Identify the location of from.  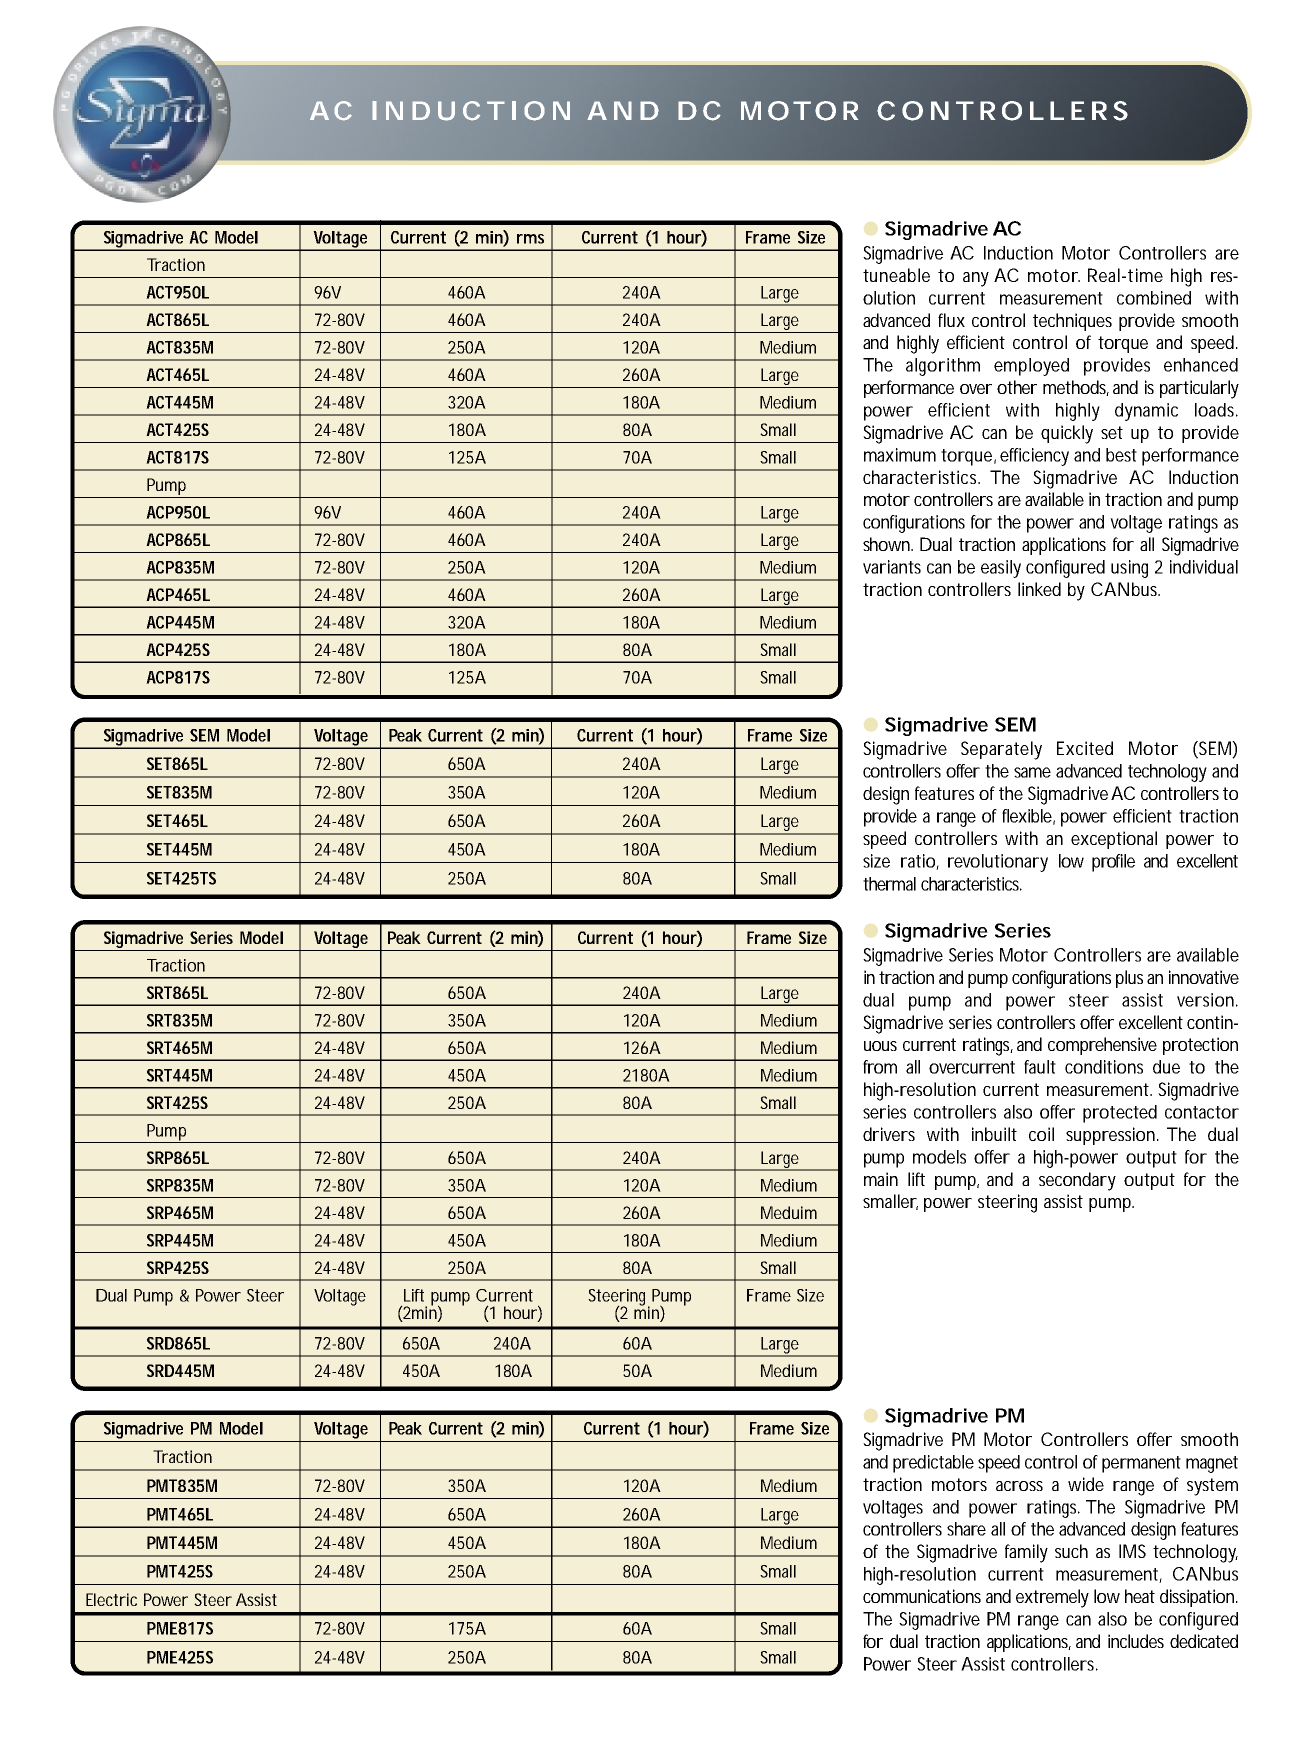
(880, 1067).
